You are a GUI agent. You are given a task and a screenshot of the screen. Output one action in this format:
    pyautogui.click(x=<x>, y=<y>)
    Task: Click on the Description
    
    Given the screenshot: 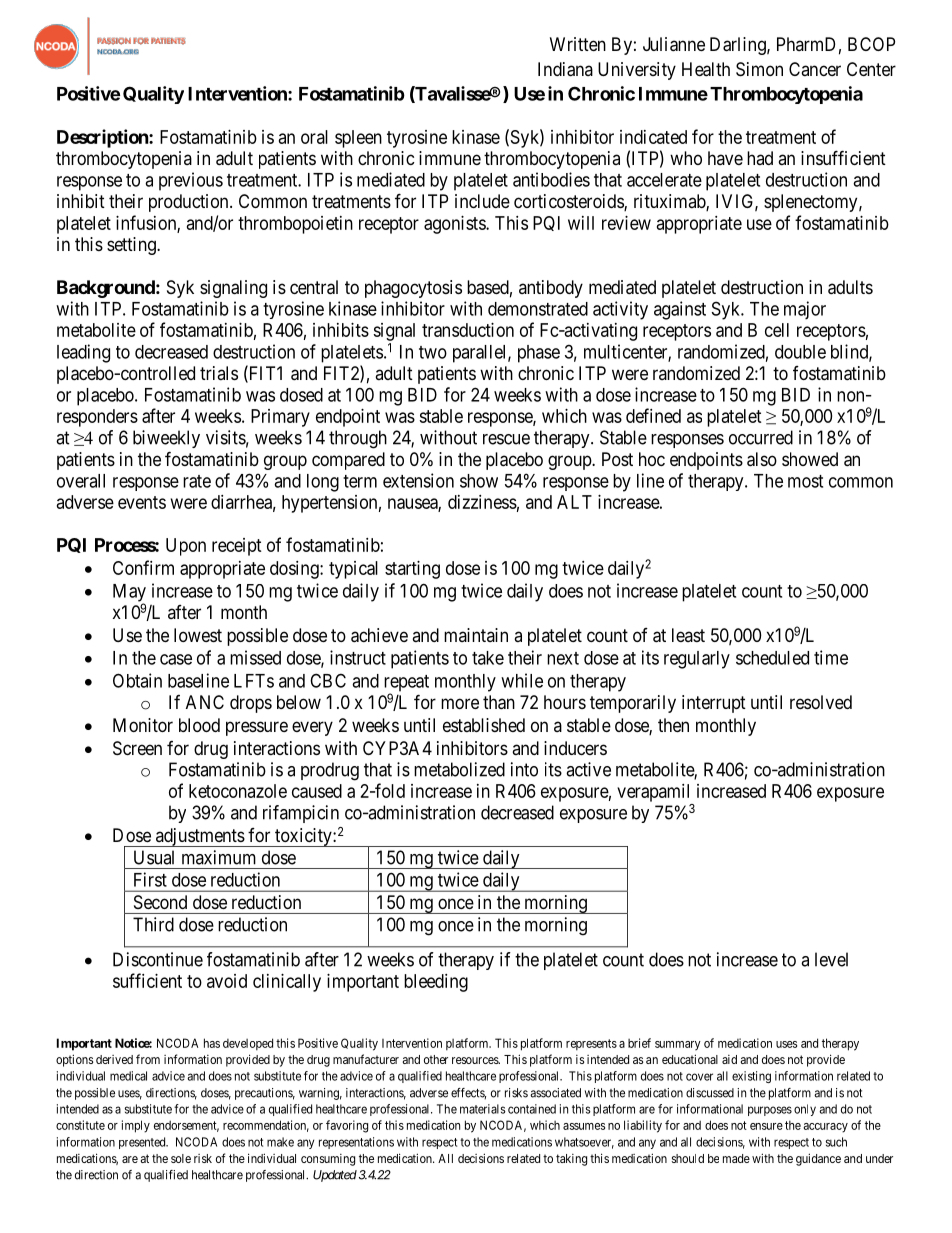 What is the action you would take?
    pyautogui.click(x=103, y=138)
